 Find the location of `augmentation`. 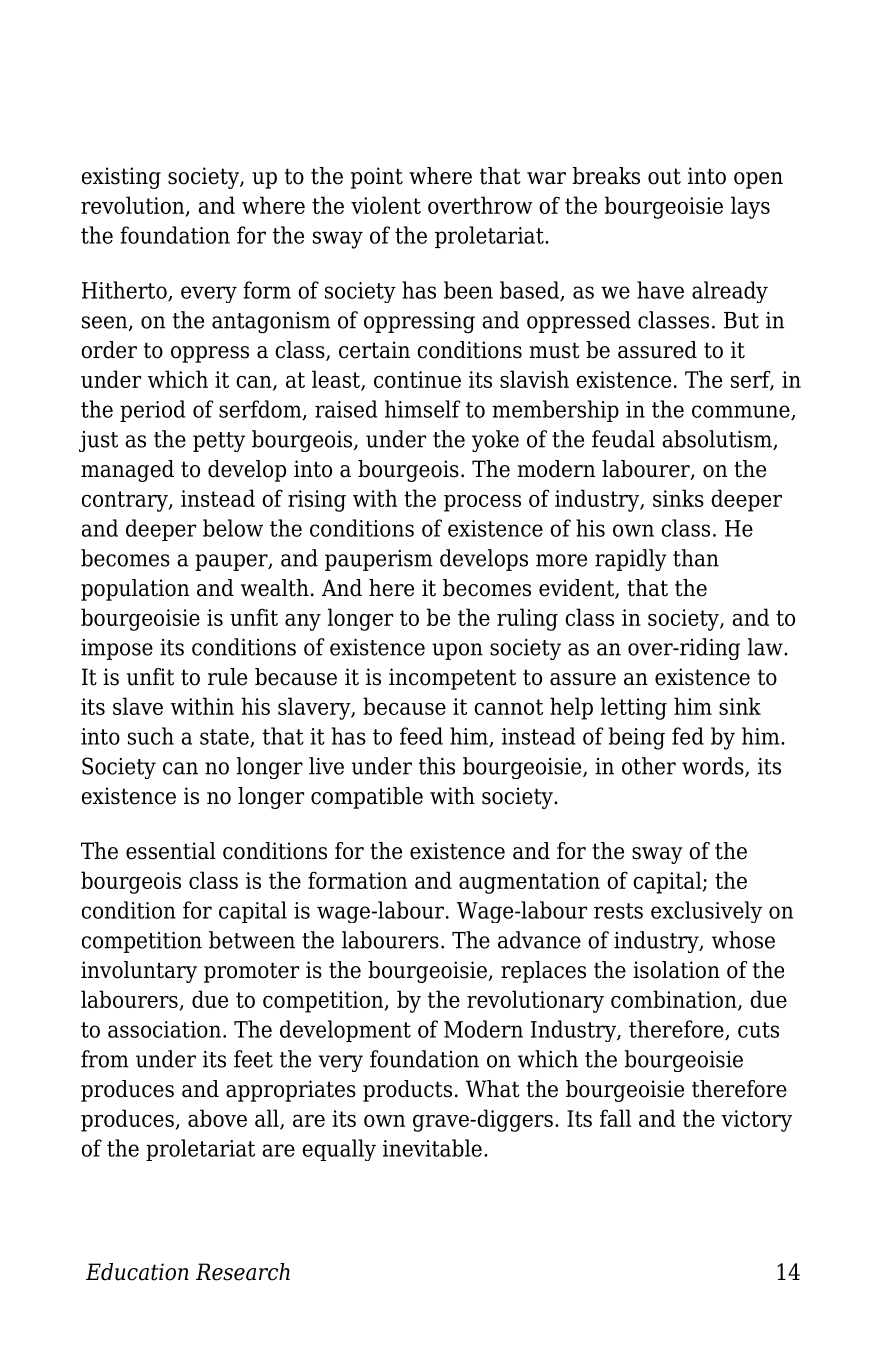

augmentation is located at coordinates (529, 883).
